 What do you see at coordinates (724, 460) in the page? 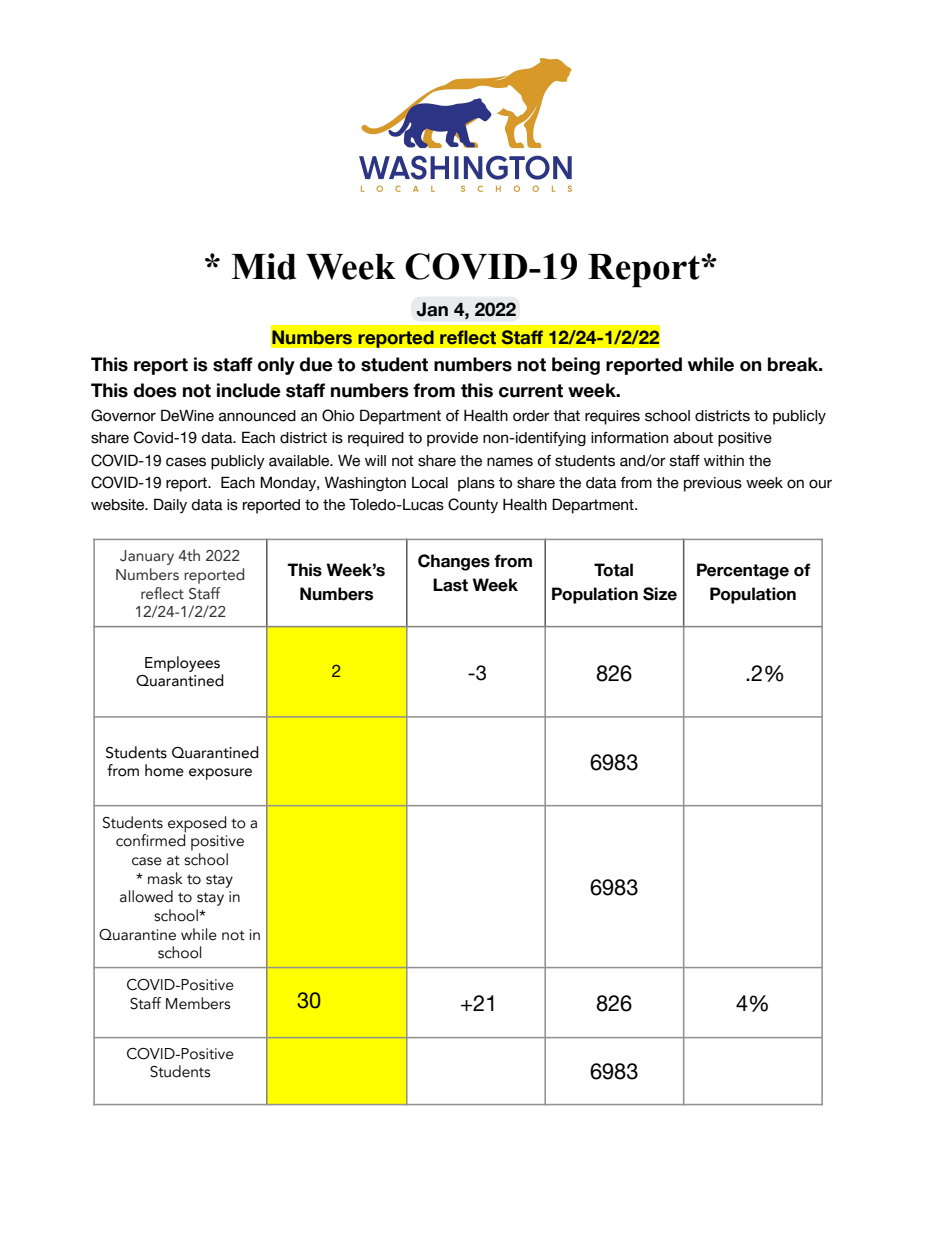
I see `within` at bounding box center [724, 460].
